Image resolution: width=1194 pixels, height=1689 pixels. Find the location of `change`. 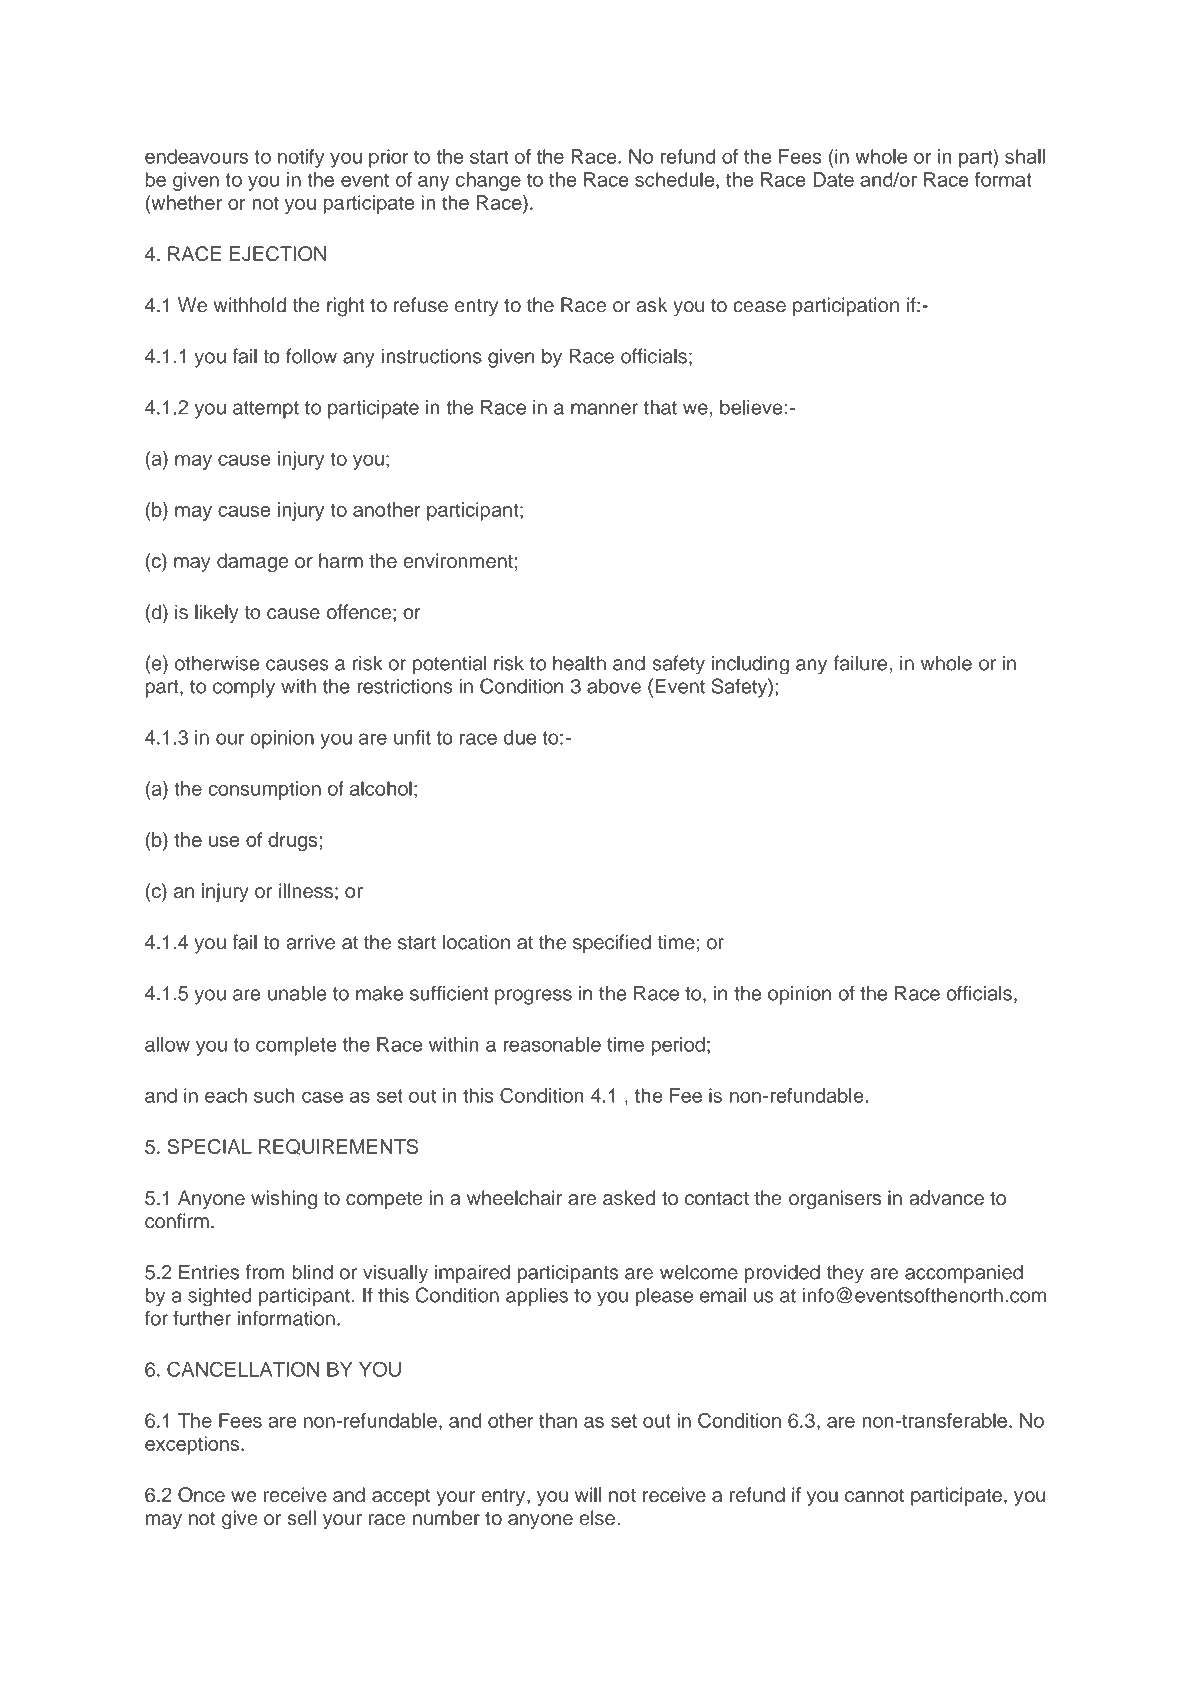

change is located at coordinates (488, 181).
